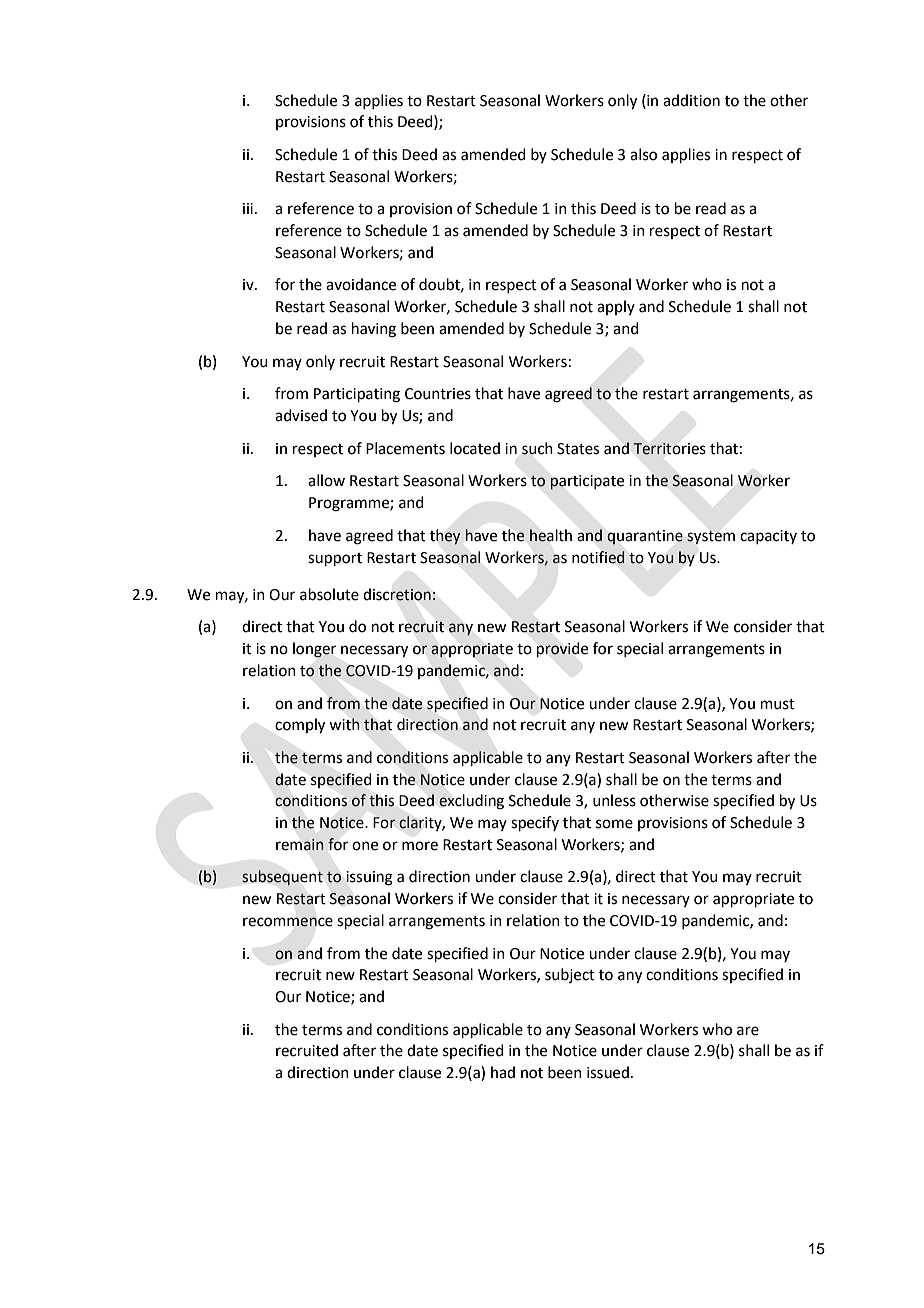 This screenshot has width=924, height=1308. Describe the element at coordinates (503, 1072) in the screenshot. I see `had` at that location.
